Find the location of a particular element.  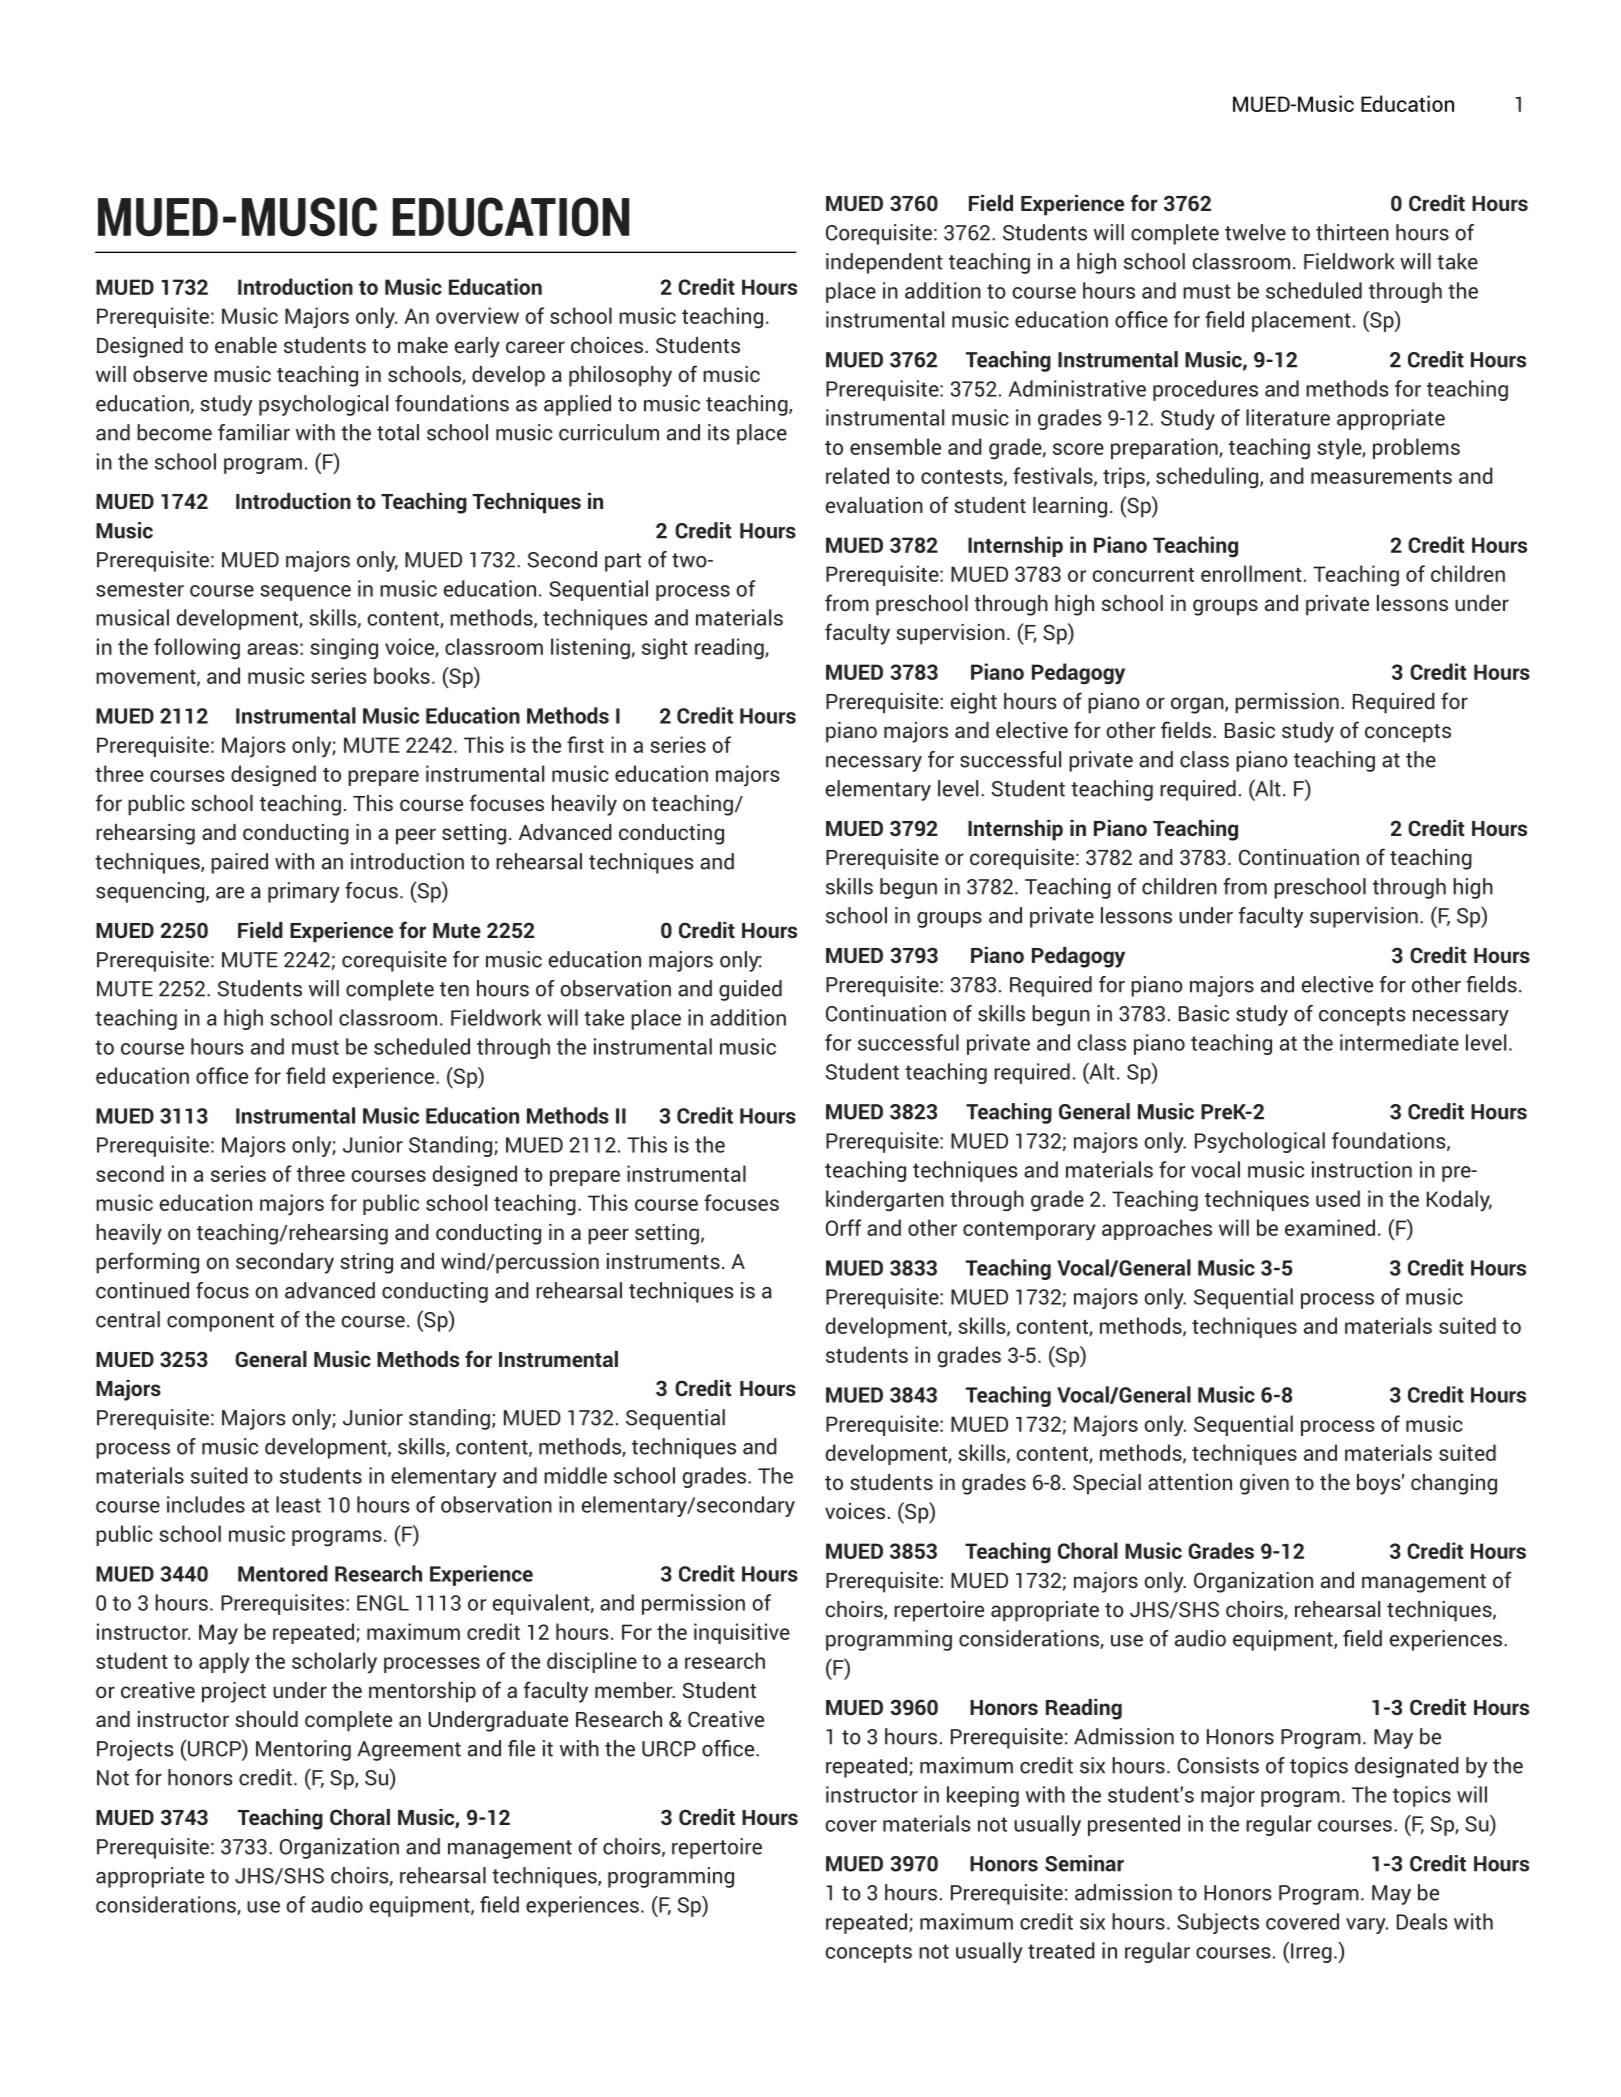

twelve is located at coordinates (1255, 232).
